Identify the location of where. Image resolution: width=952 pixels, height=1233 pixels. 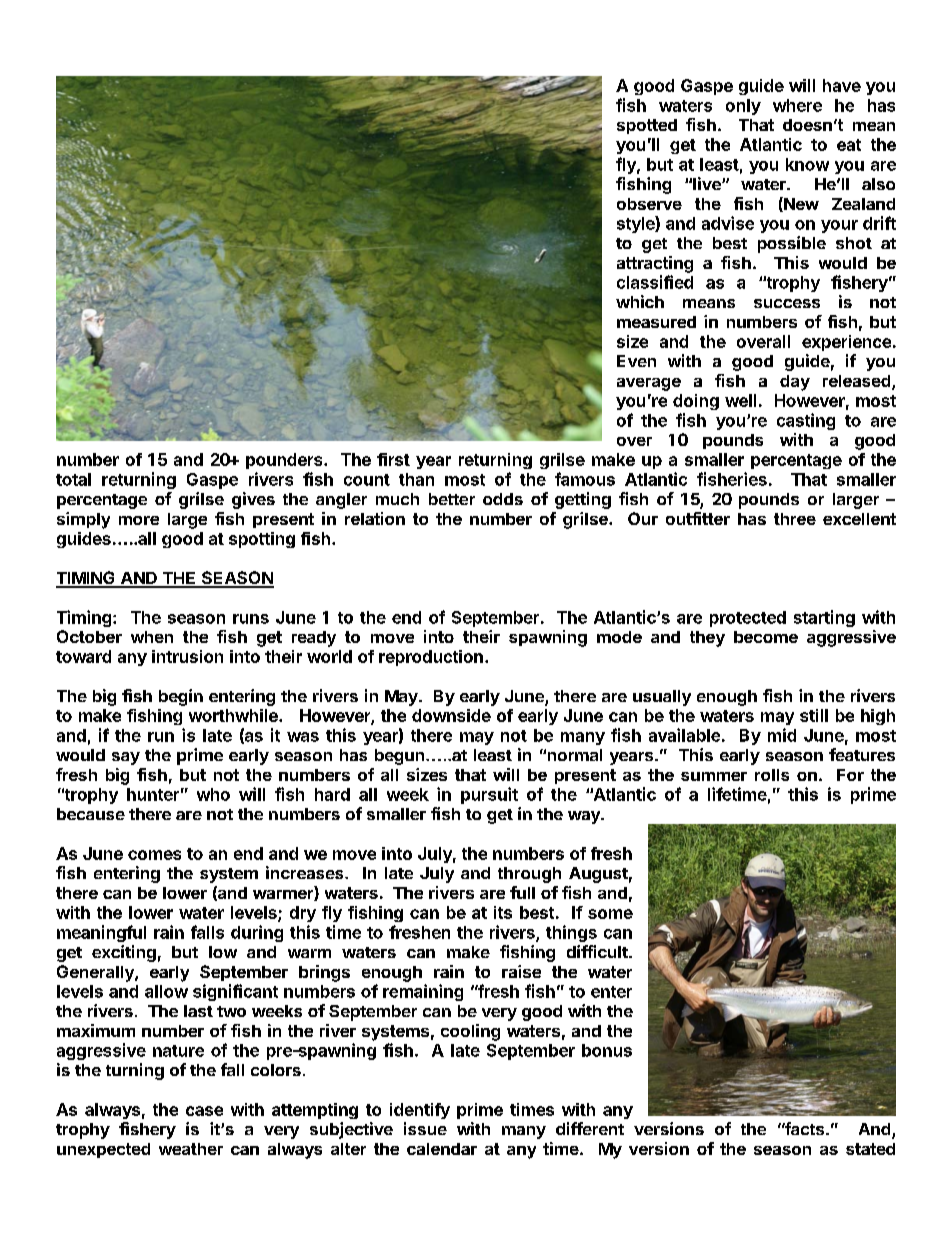
(797, 105).
